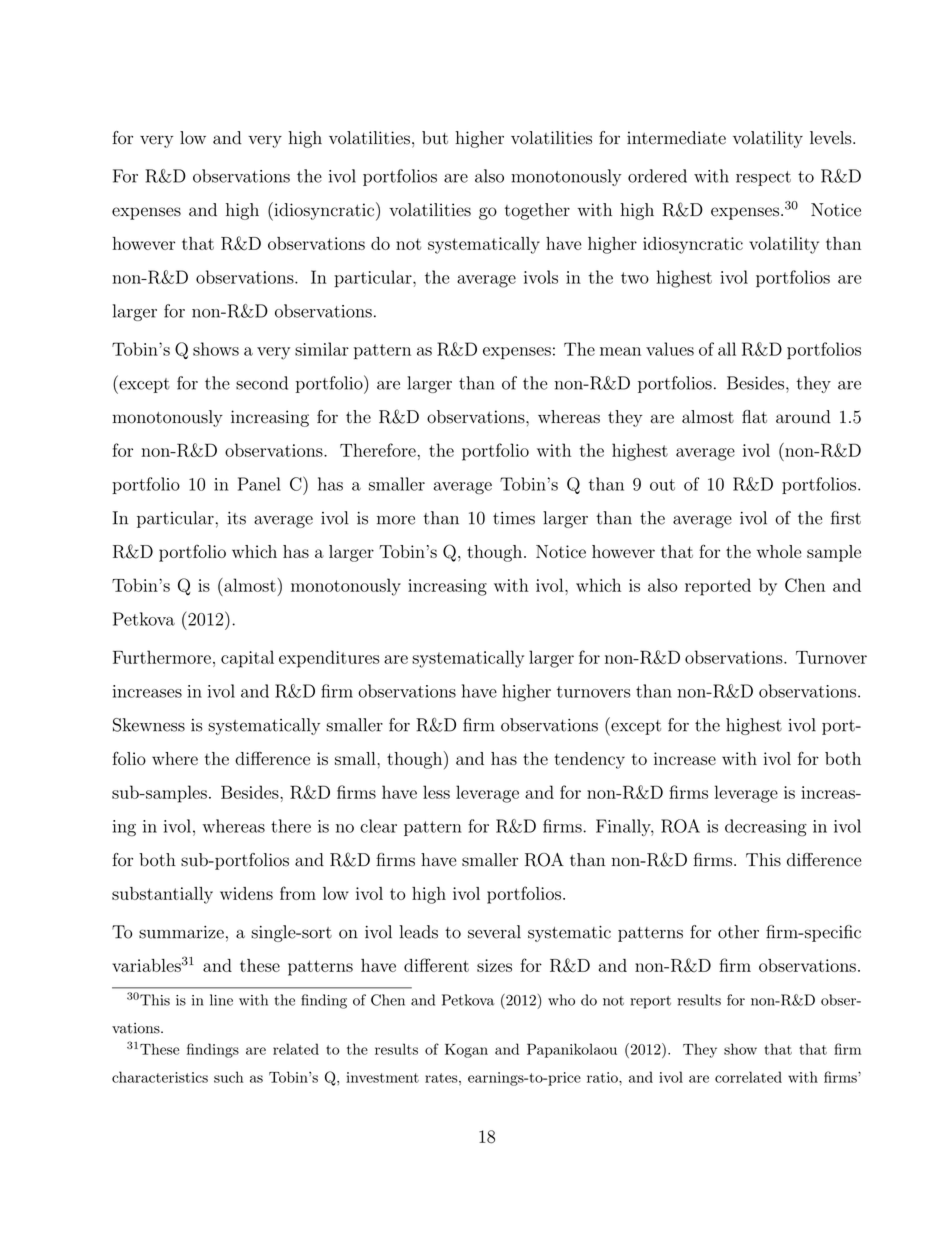  I want to click on tendency, so click(589, 760).
